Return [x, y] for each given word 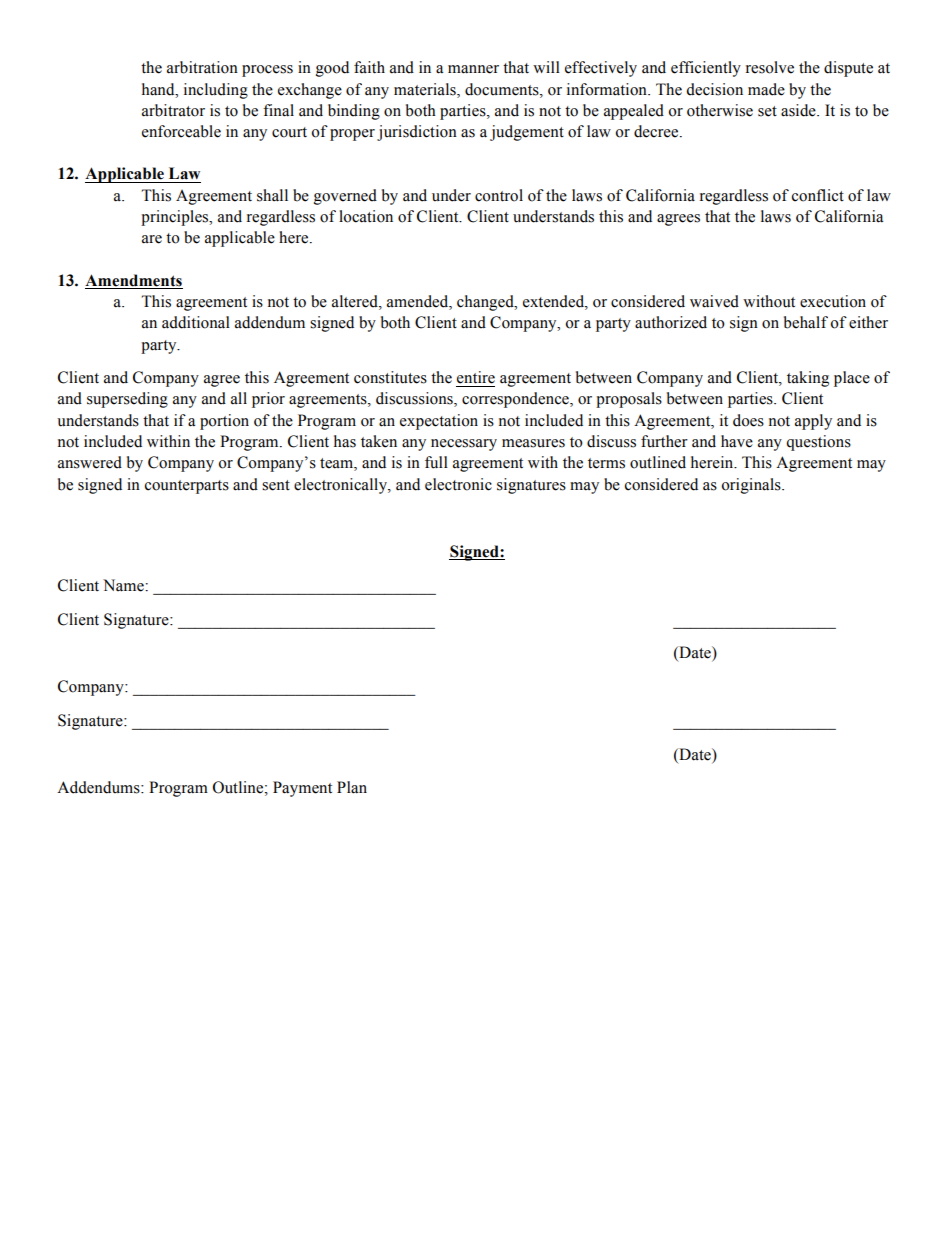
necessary [464, 445]
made [766, 89]
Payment [302, 789]
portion [224, 422]
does [748, 420]
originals [752, 486]
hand [159, 89]
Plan [352, 787]
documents [503, 89]
